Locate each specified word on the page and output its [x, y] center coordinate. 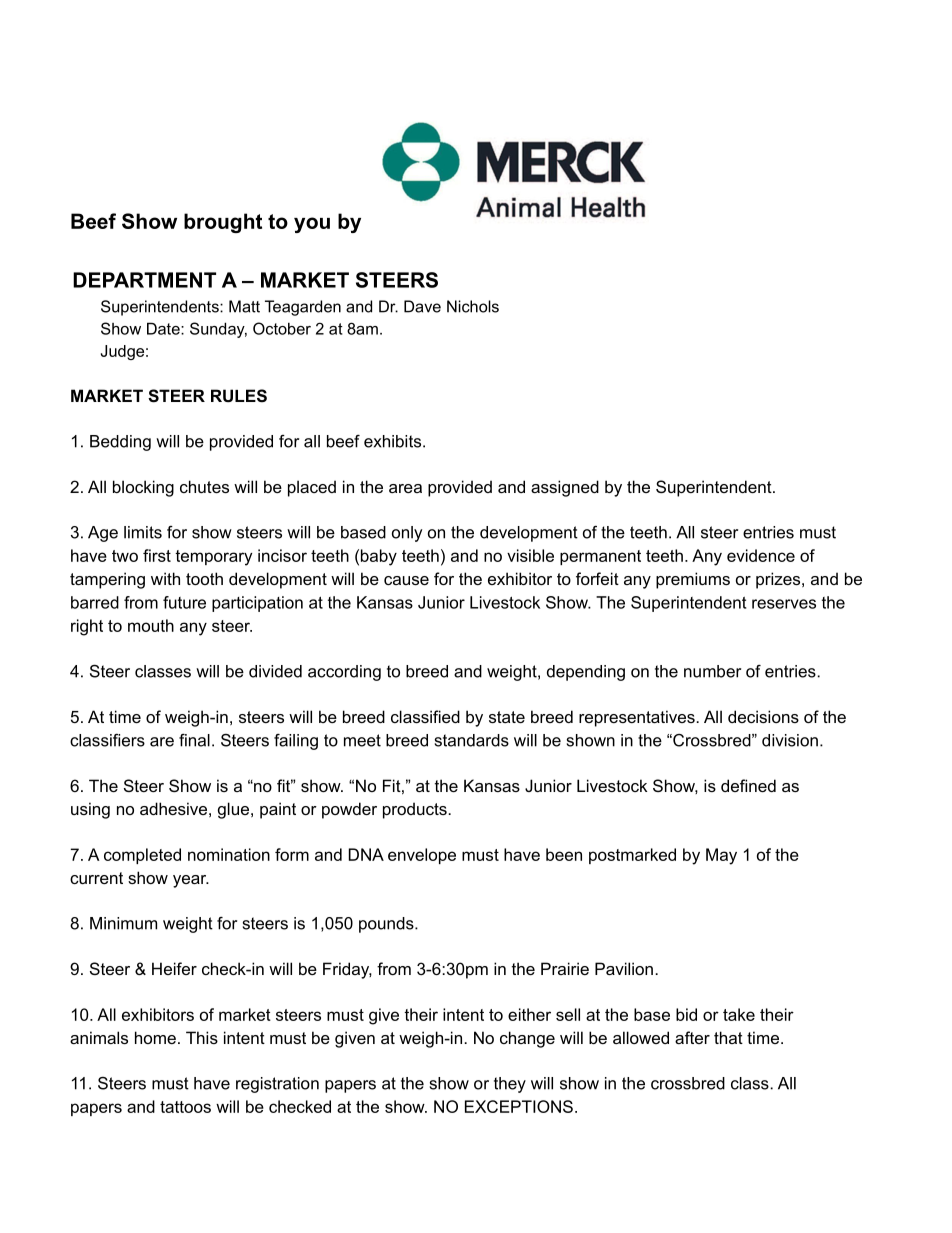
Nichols [473, 306]
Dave [422, 306]
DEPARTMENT [144, 280]
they [510, 1085]
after [692, 1037]
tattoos [185, 1107]
